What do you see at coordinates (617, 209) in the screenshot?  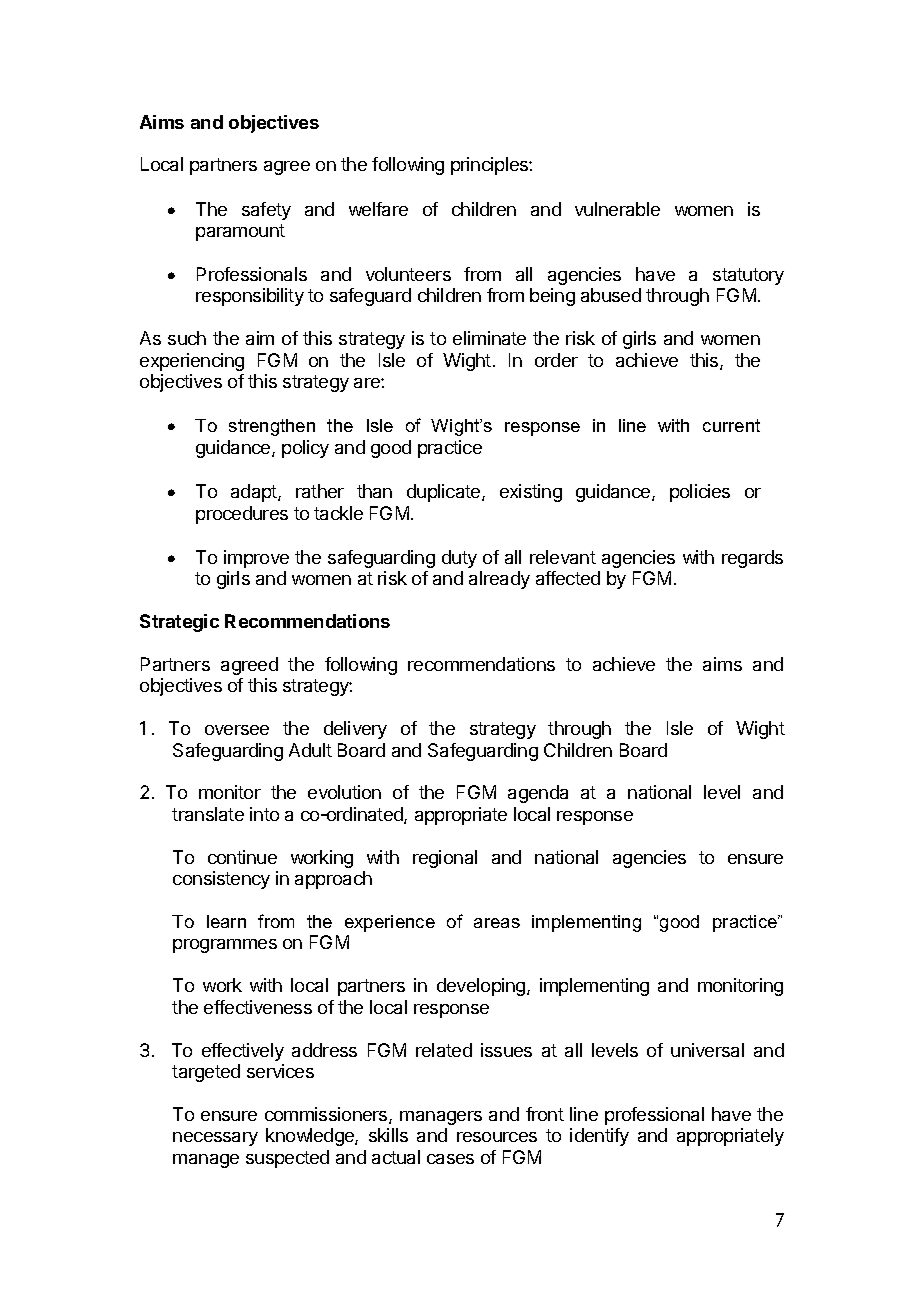 I see `vulnerable` at bounding box center [617, 209].
